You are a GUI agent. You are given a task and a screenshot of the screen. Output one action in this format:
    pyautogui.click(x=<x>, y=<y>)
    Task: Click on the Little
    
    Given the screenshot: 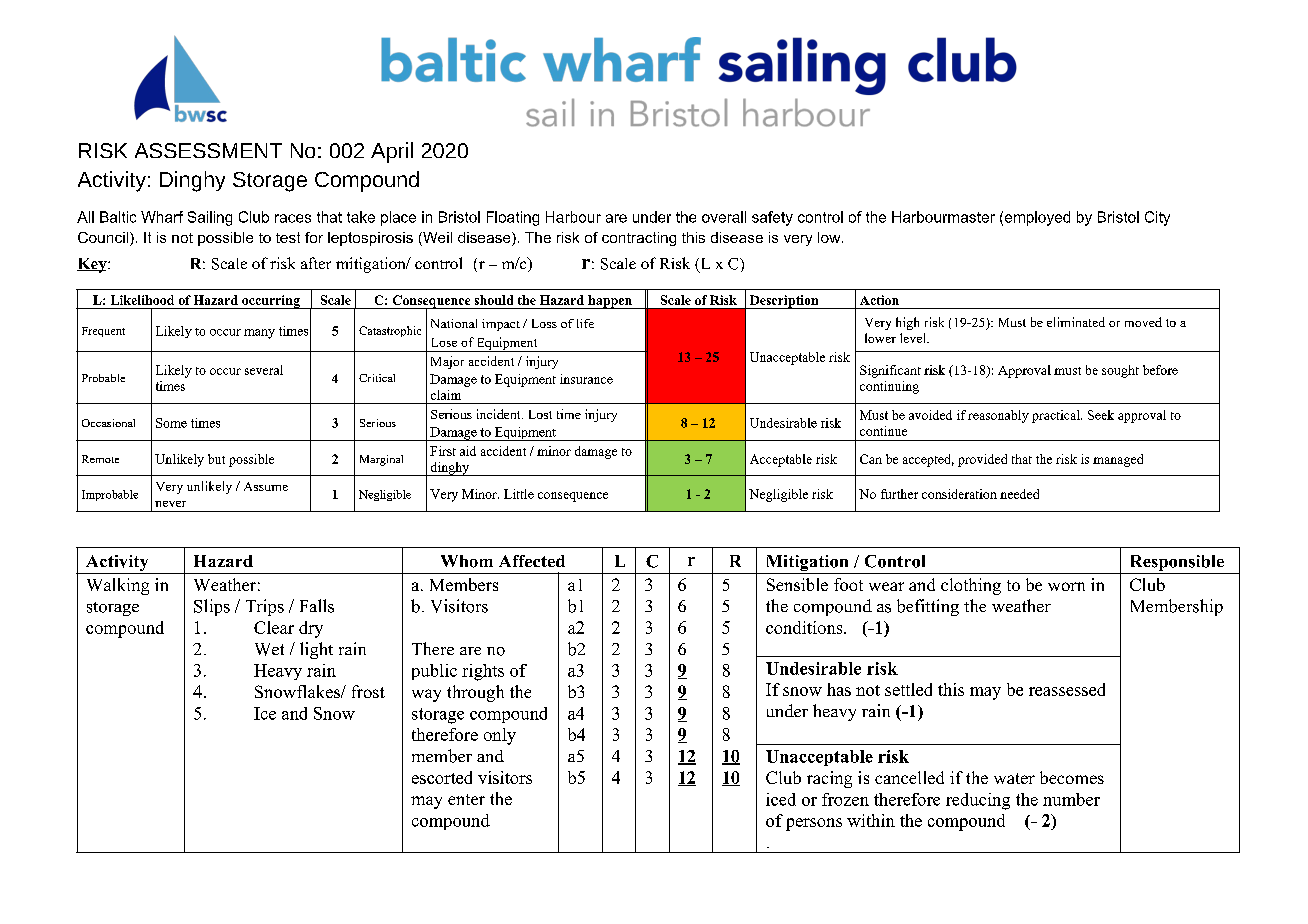 What is the action you would take?
    pyautogui.click(x=519, y=494)
